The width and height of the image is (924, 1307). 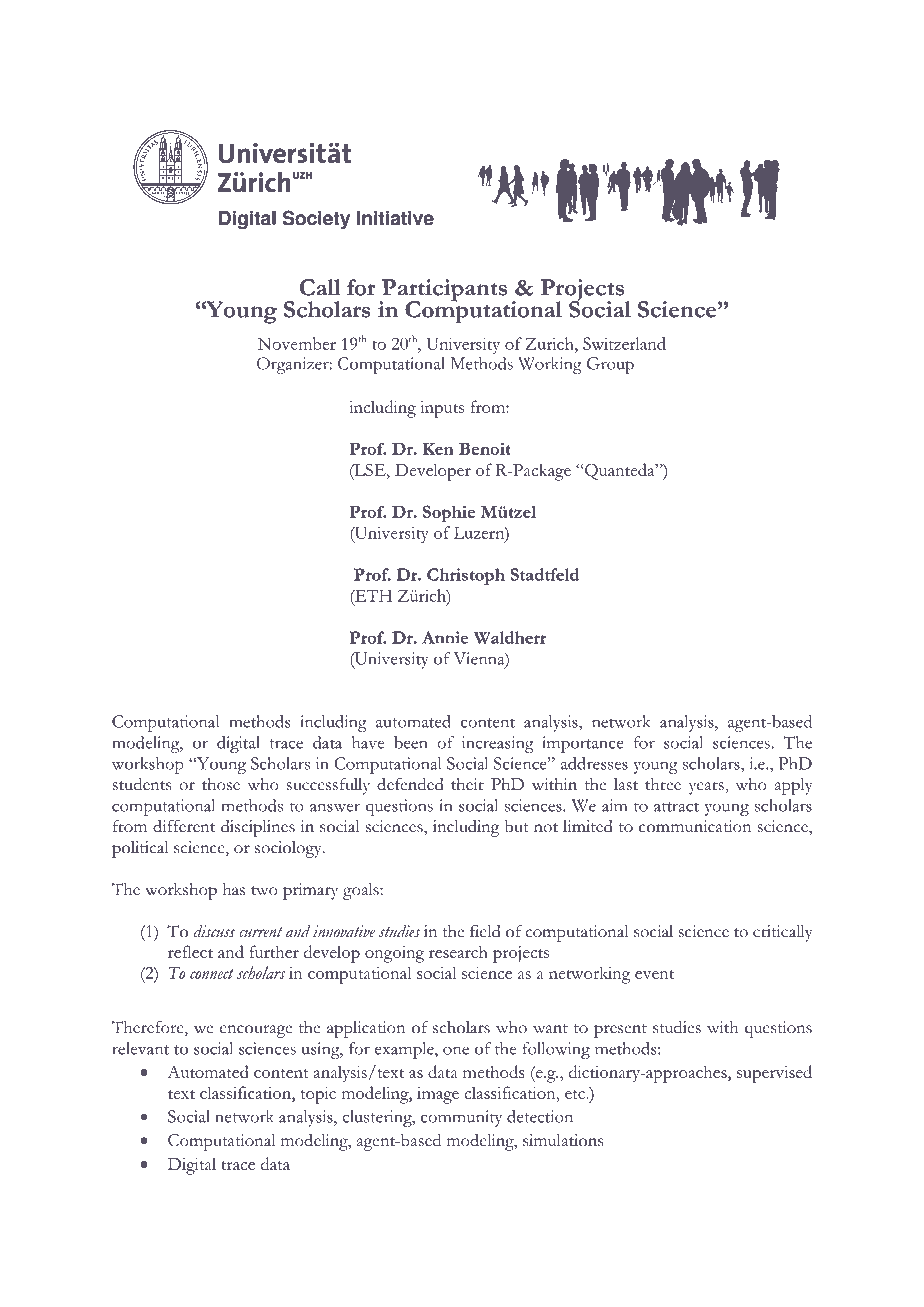 What do you see at coordinates (654, 974) in the image?
I see `event` at bounding box center [654, 974].
